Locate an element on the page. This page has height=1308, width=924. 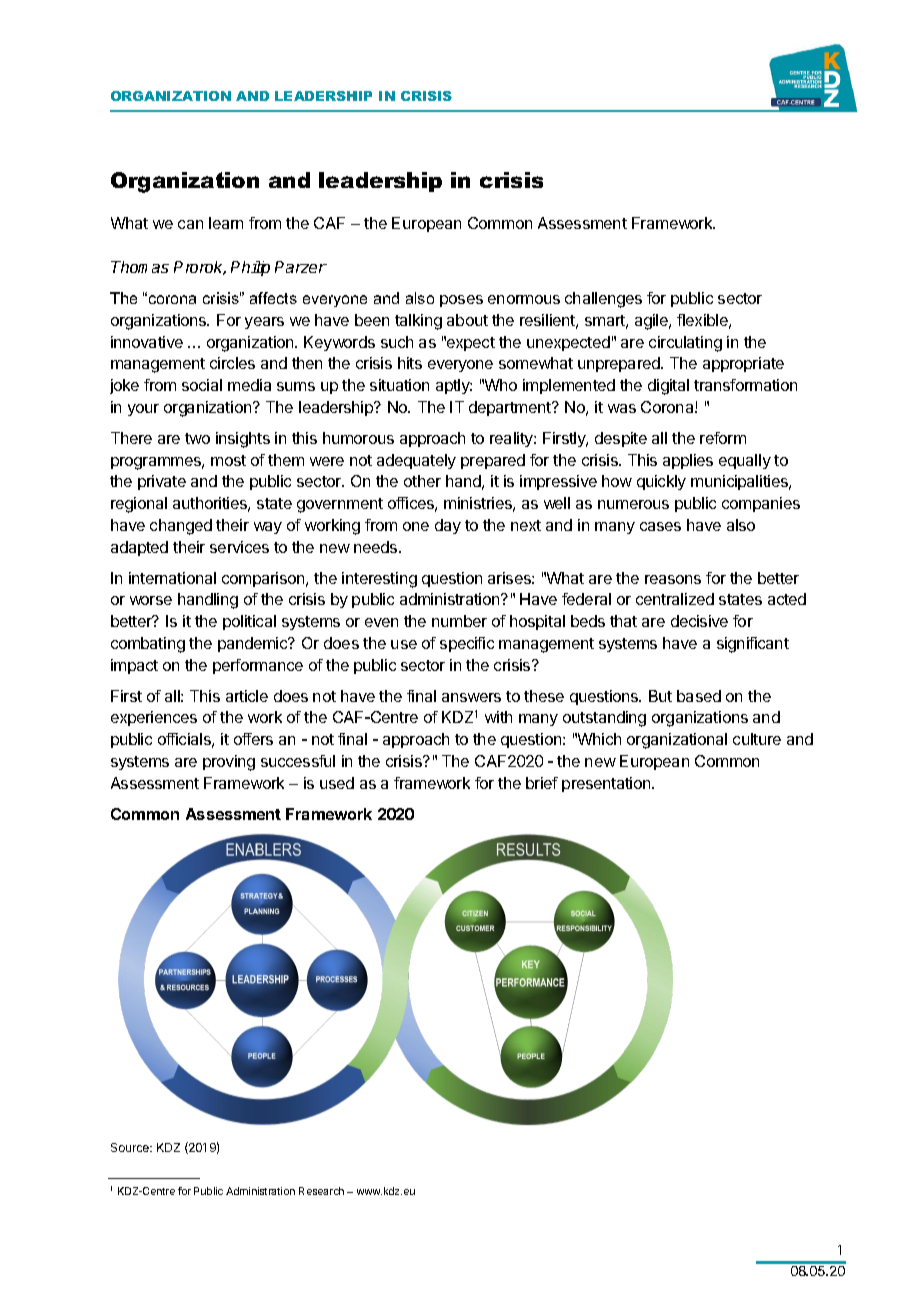
agile is located at coordinates (652, 322).
